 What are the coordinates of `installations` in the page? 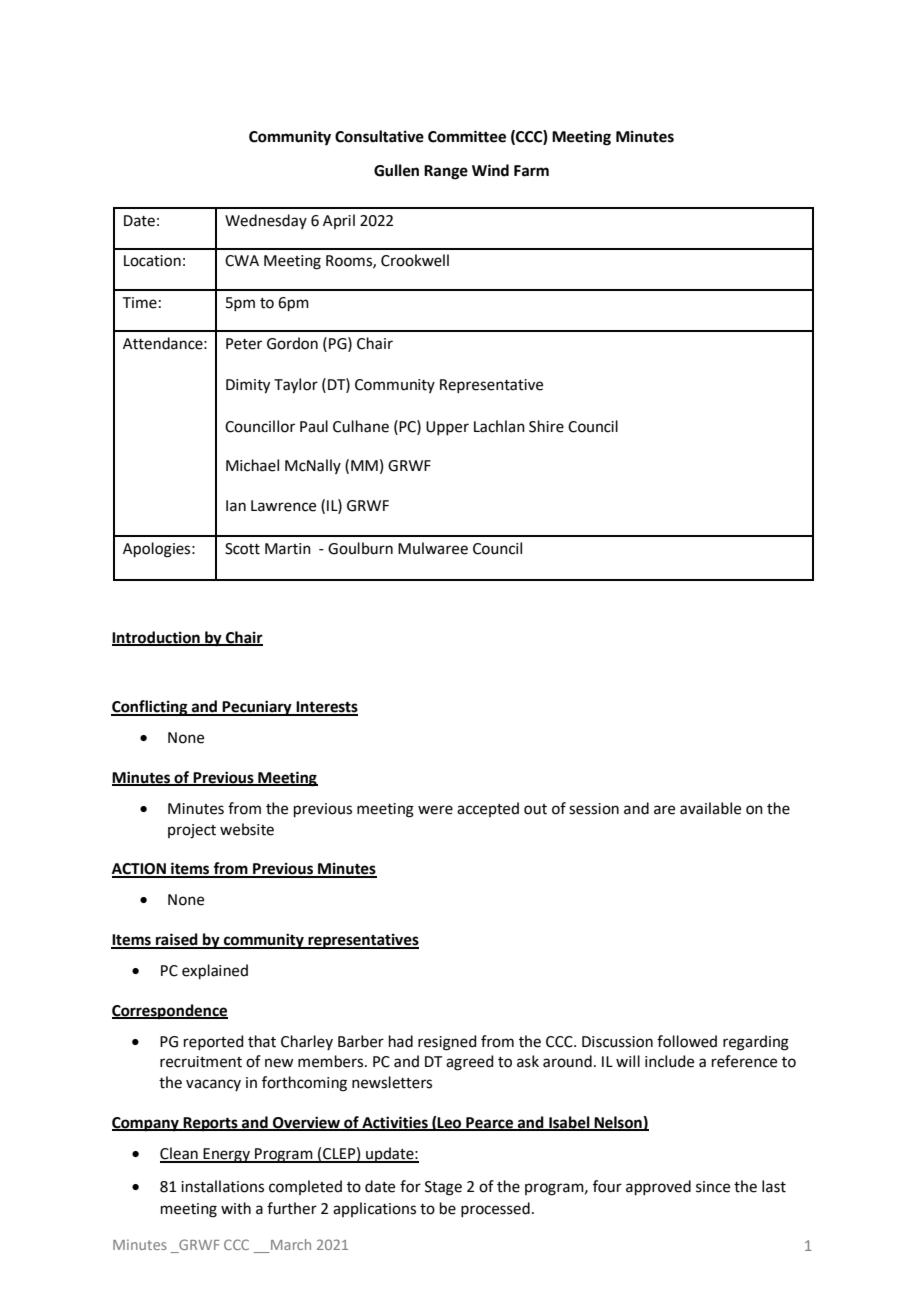 It's located at (222, 1186).
